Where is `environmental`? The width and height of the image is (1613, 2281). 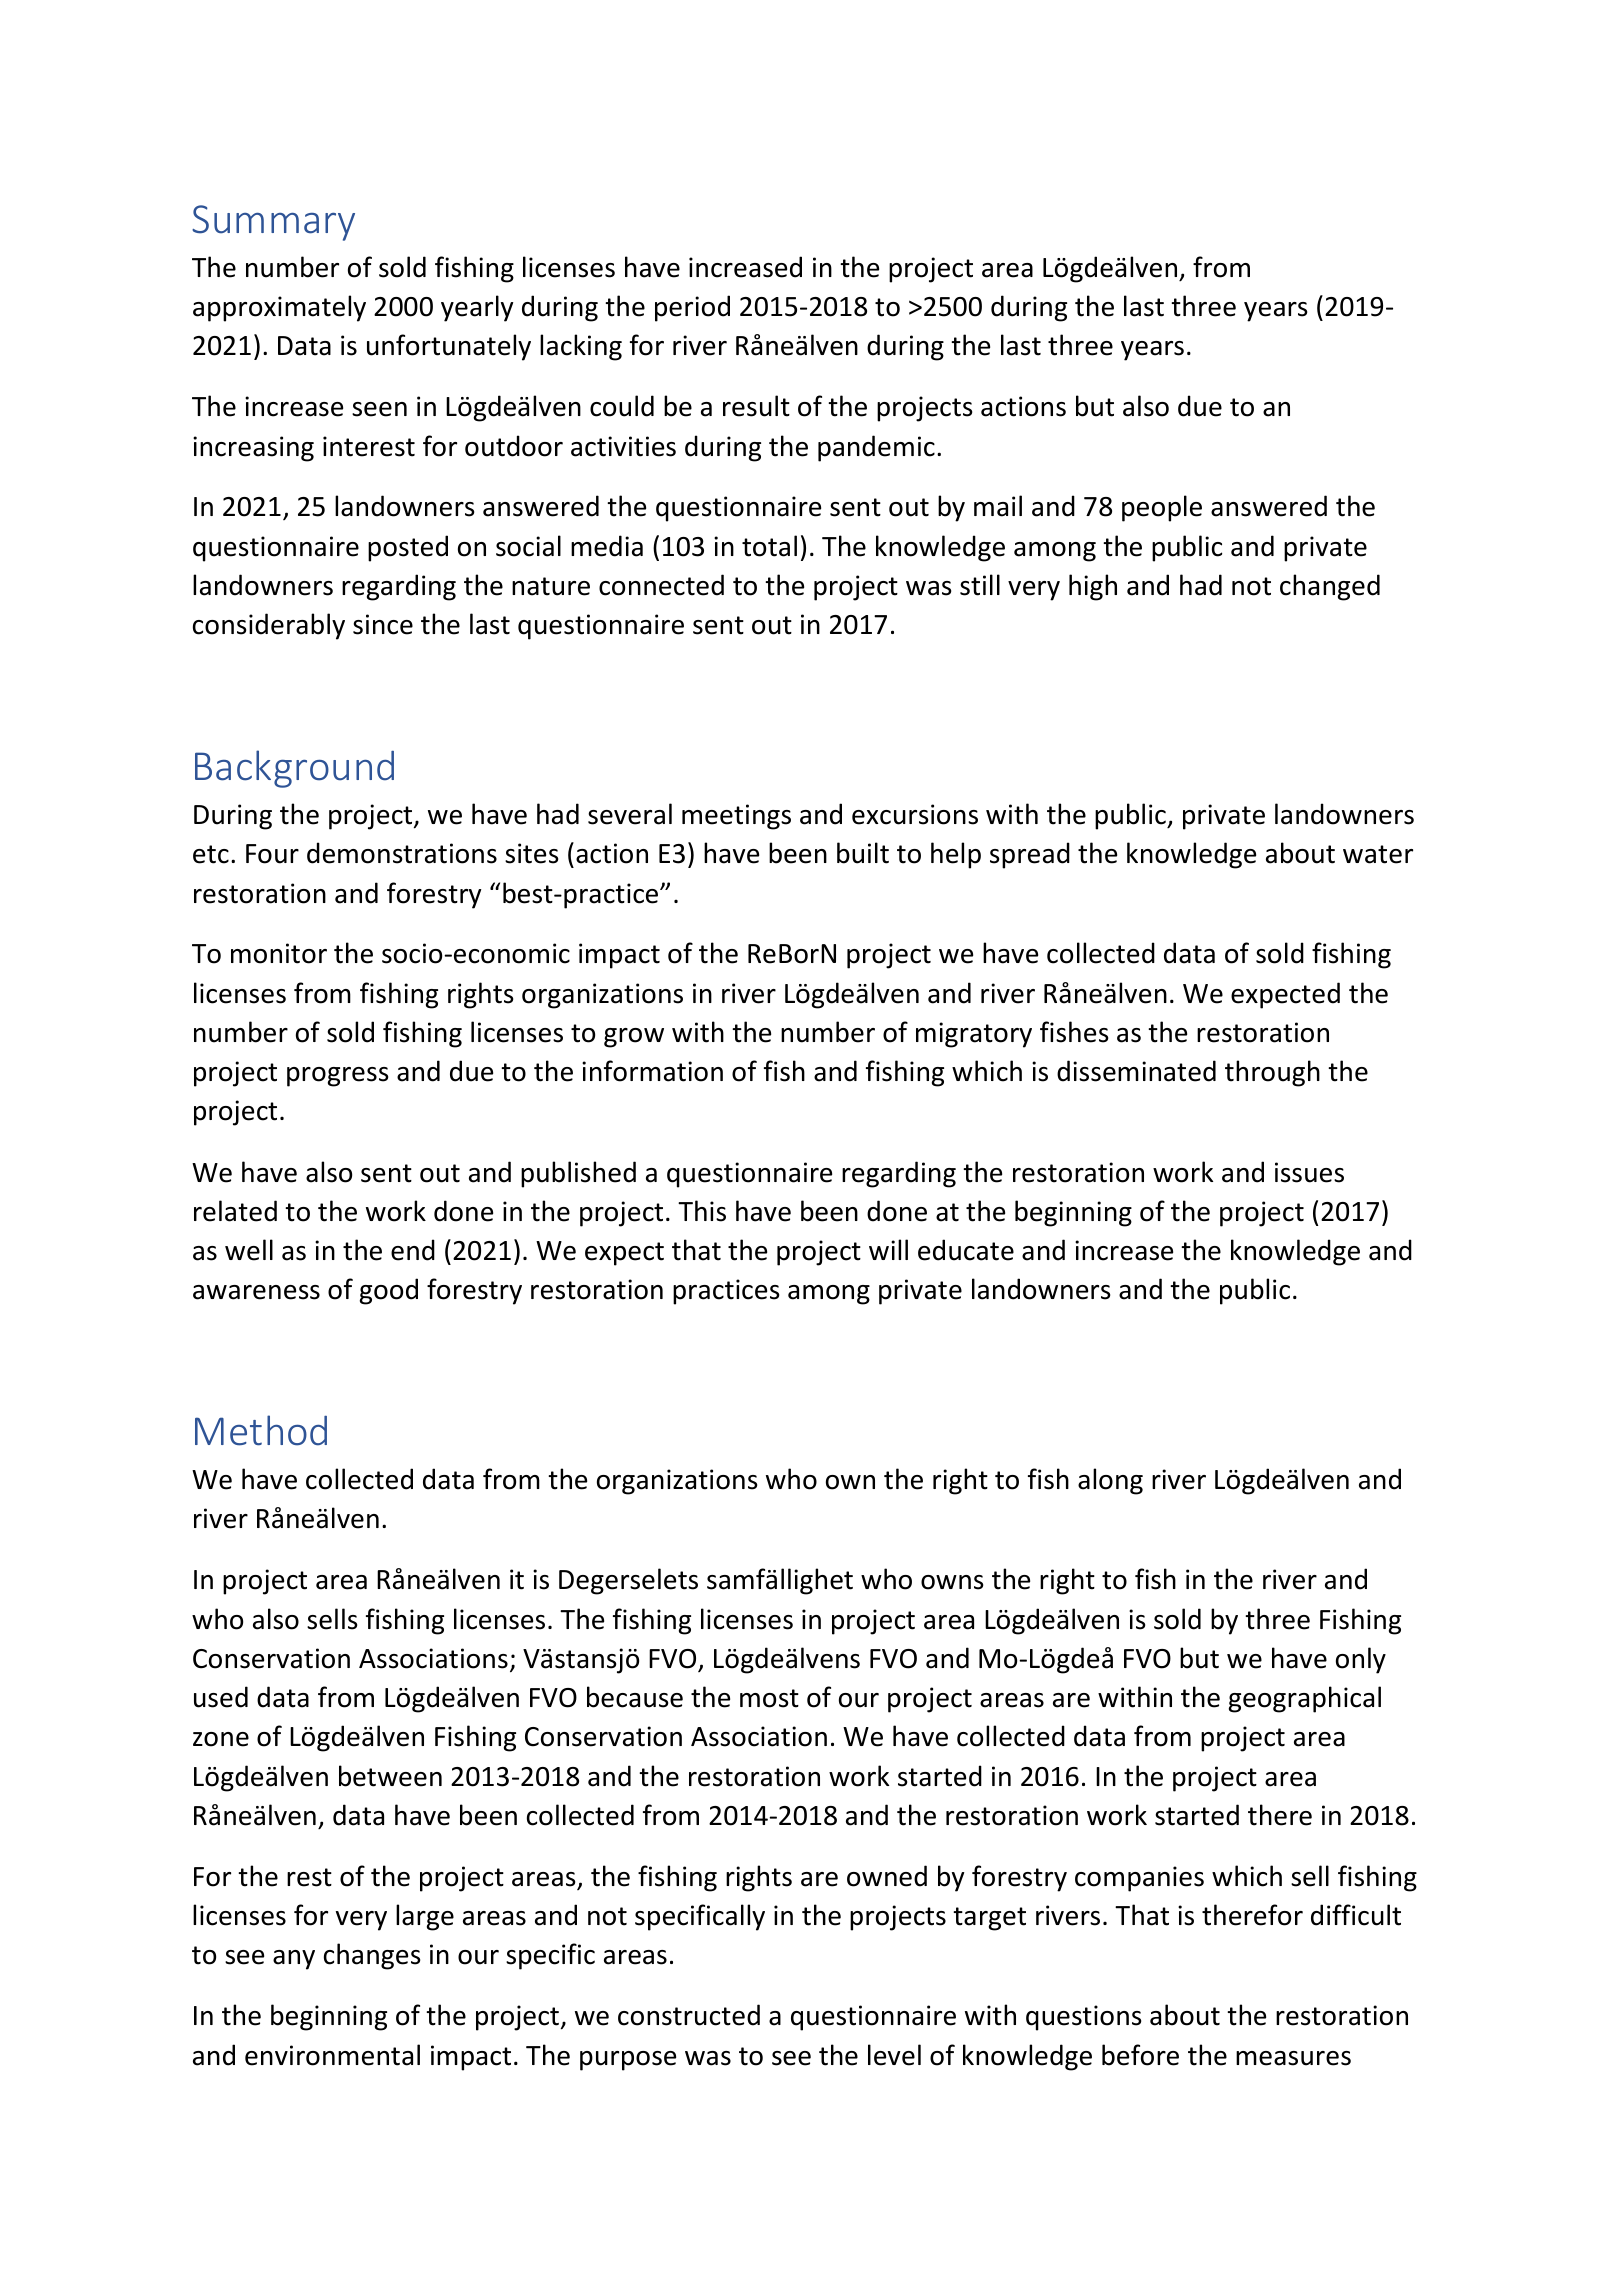 environmental is located at coordinates (332, 2055).
